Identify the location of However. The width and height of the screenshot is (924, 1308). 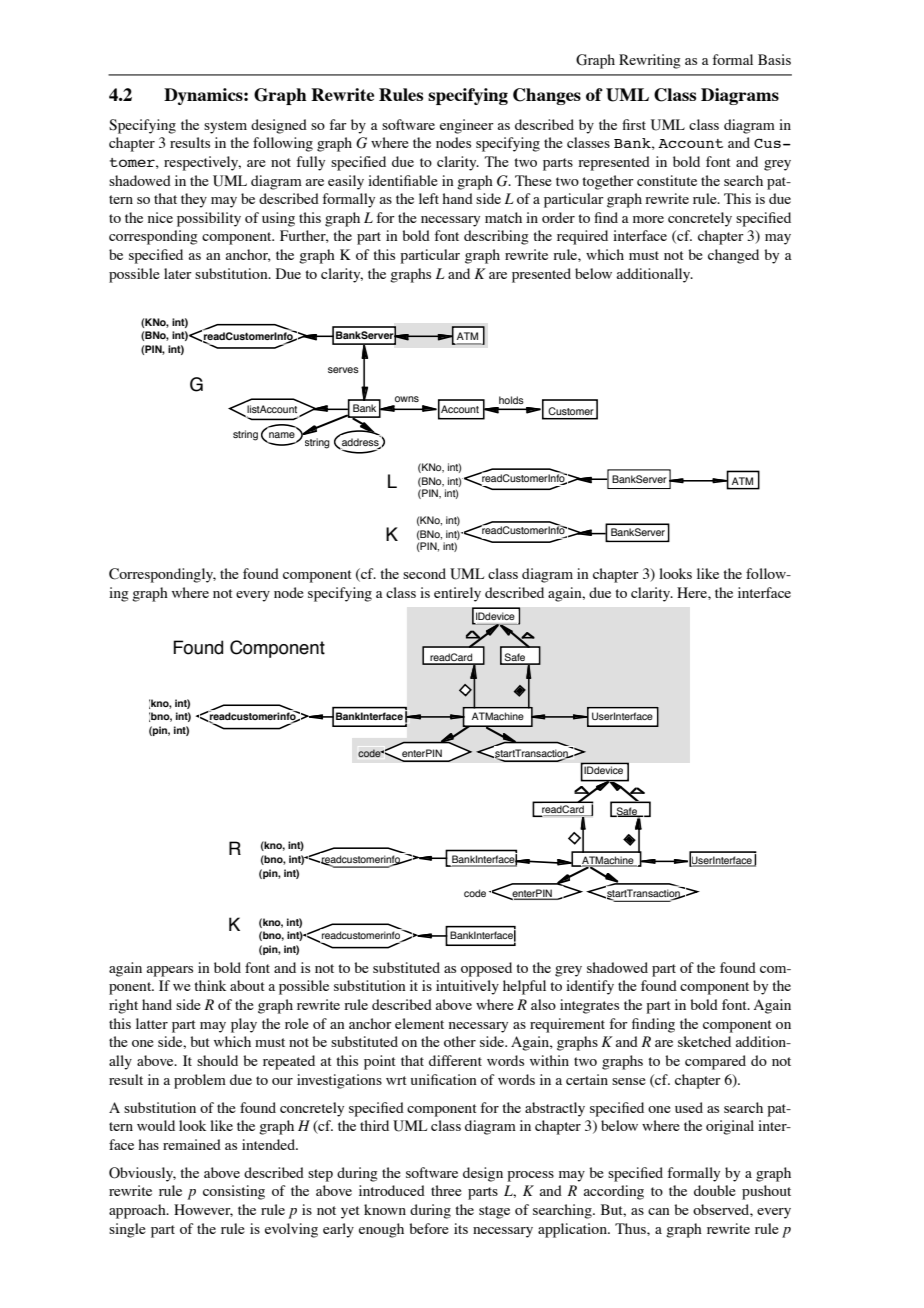
(203, 1210).
